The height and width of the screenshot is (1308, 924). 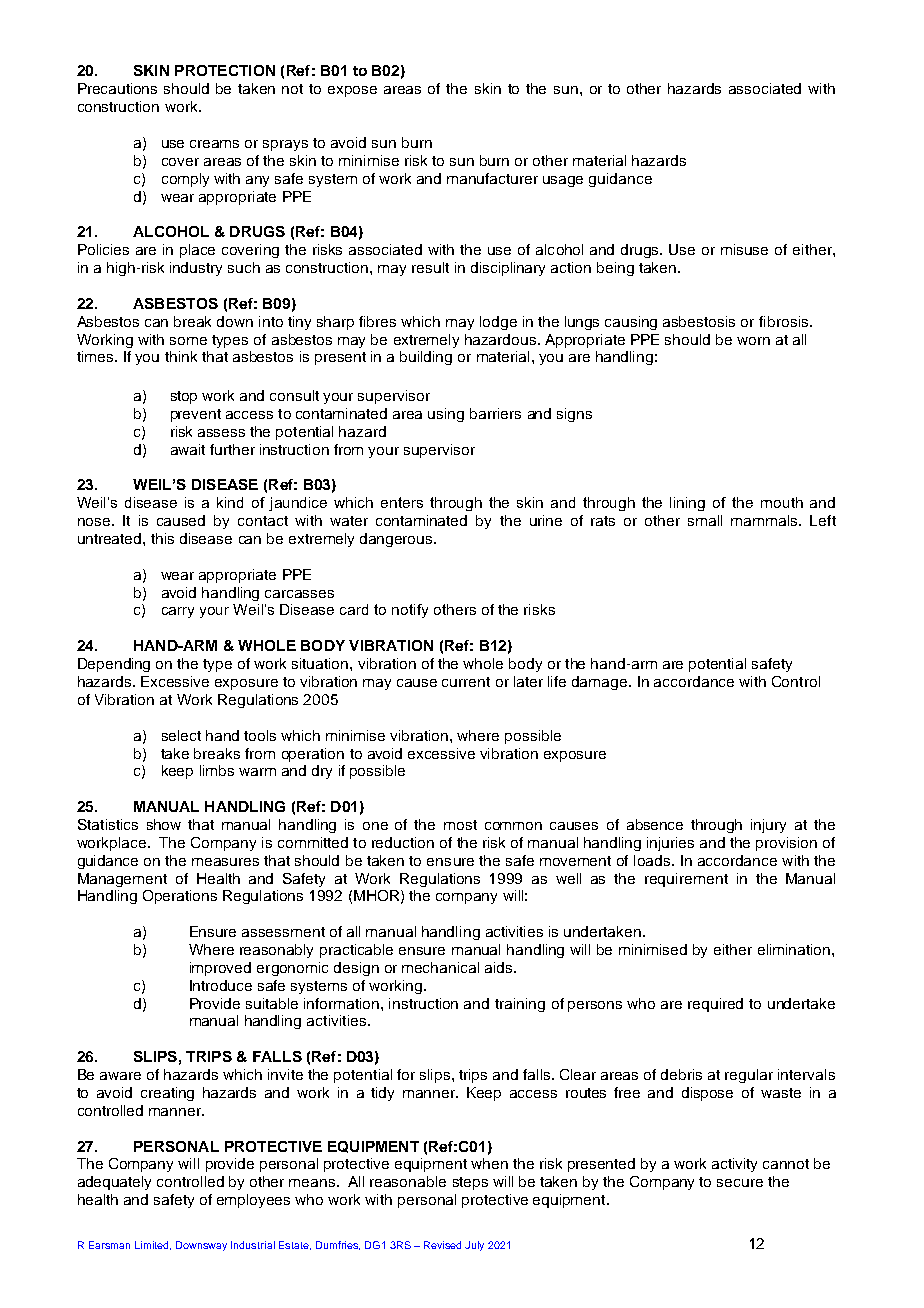 I want to click on damage, so click(x=601, y=683).
